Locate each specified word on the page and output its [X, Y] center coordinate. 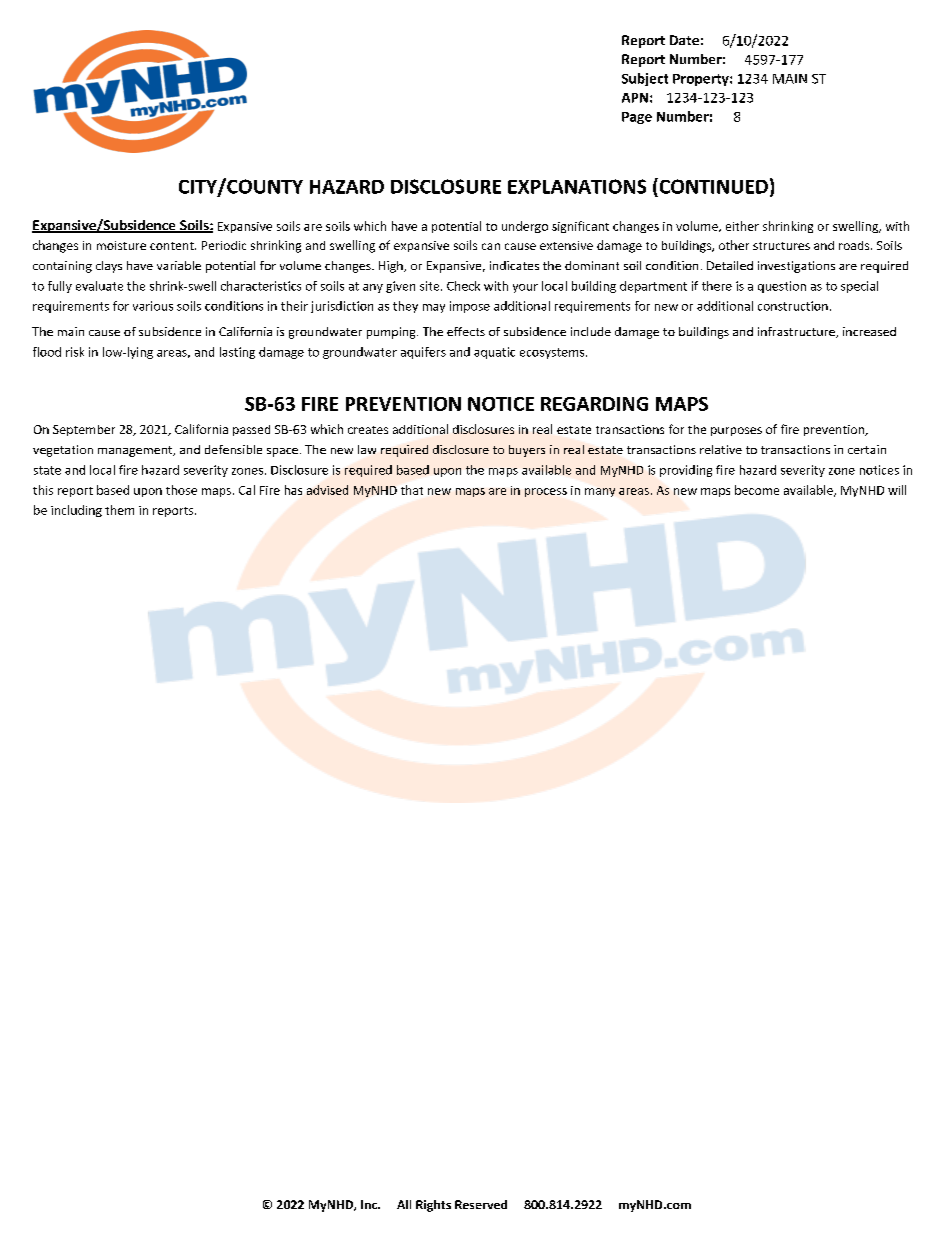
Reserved [481, 1204]
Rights [433, 1206]
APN [635, 98]
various [153, 306]
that [412, 490]
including [76, 511]
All [404, 1204]
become [757, 490]
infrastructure [797, 332]
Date [684, 40]
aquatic [494, 353]
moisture [121, 245]
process [546, 492]
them [119, 510]
